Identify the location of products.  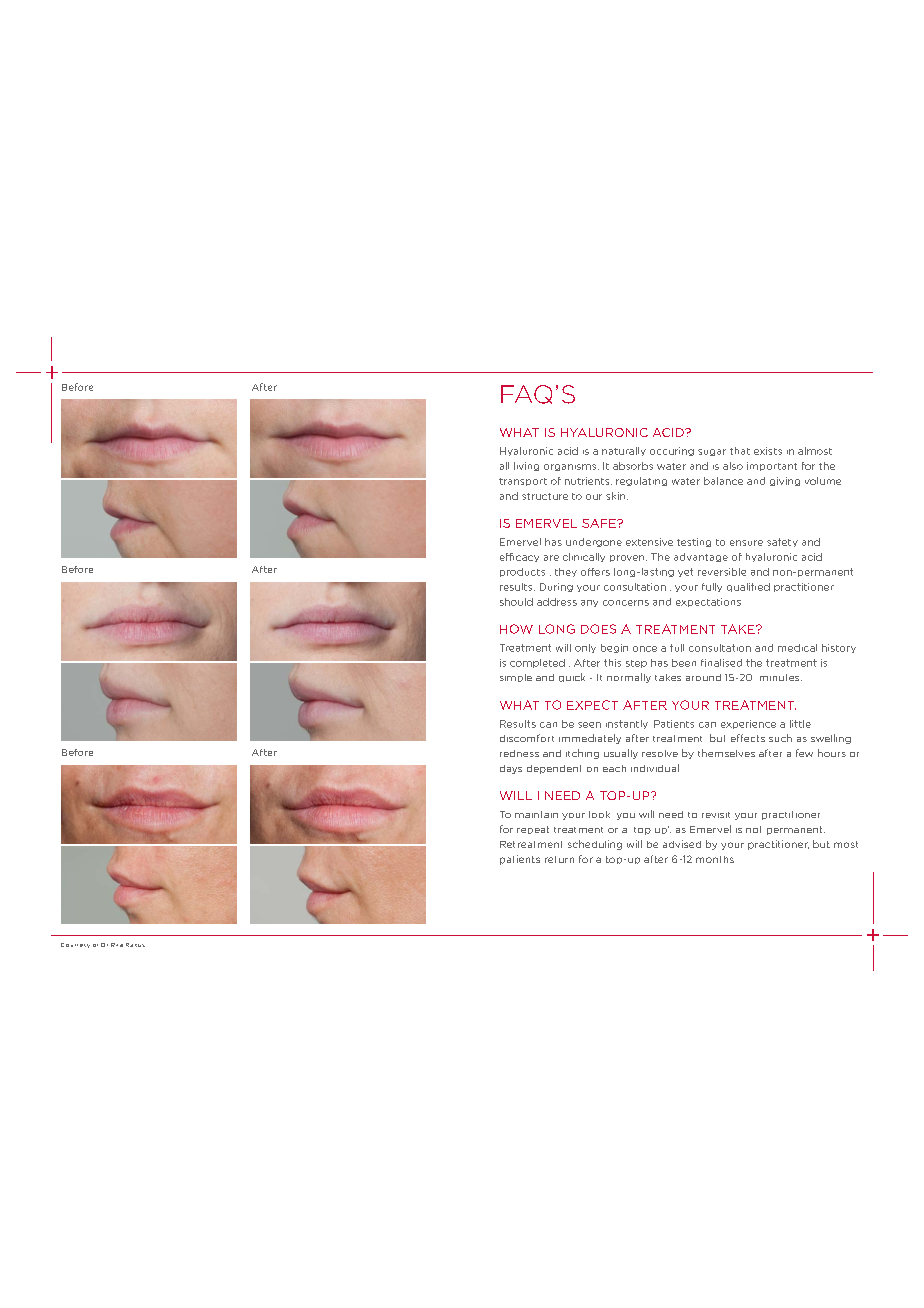
(522, 572).
